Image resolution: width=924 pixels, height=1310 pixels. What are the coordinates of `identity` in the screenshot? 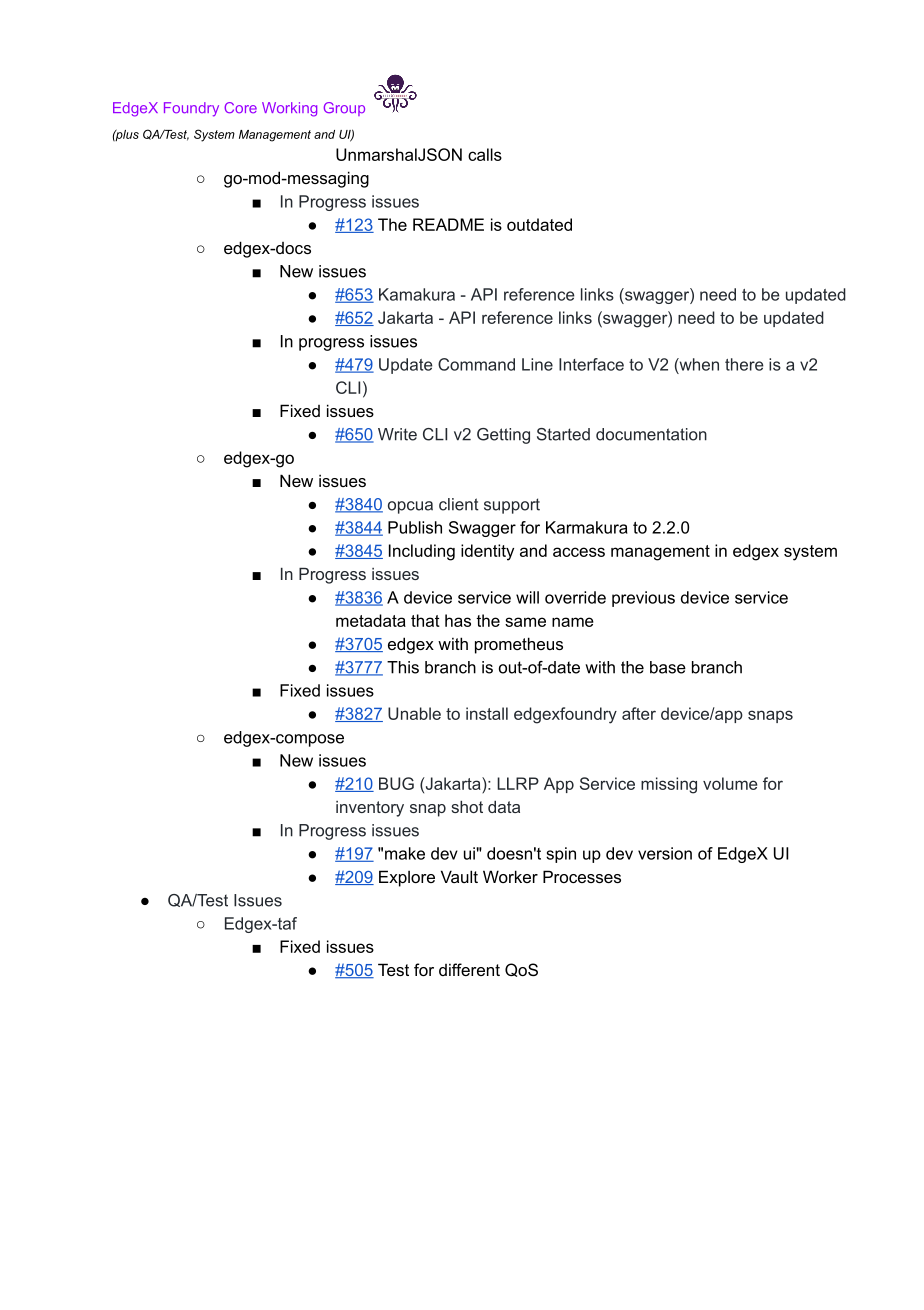 It's located at (487, 552).
